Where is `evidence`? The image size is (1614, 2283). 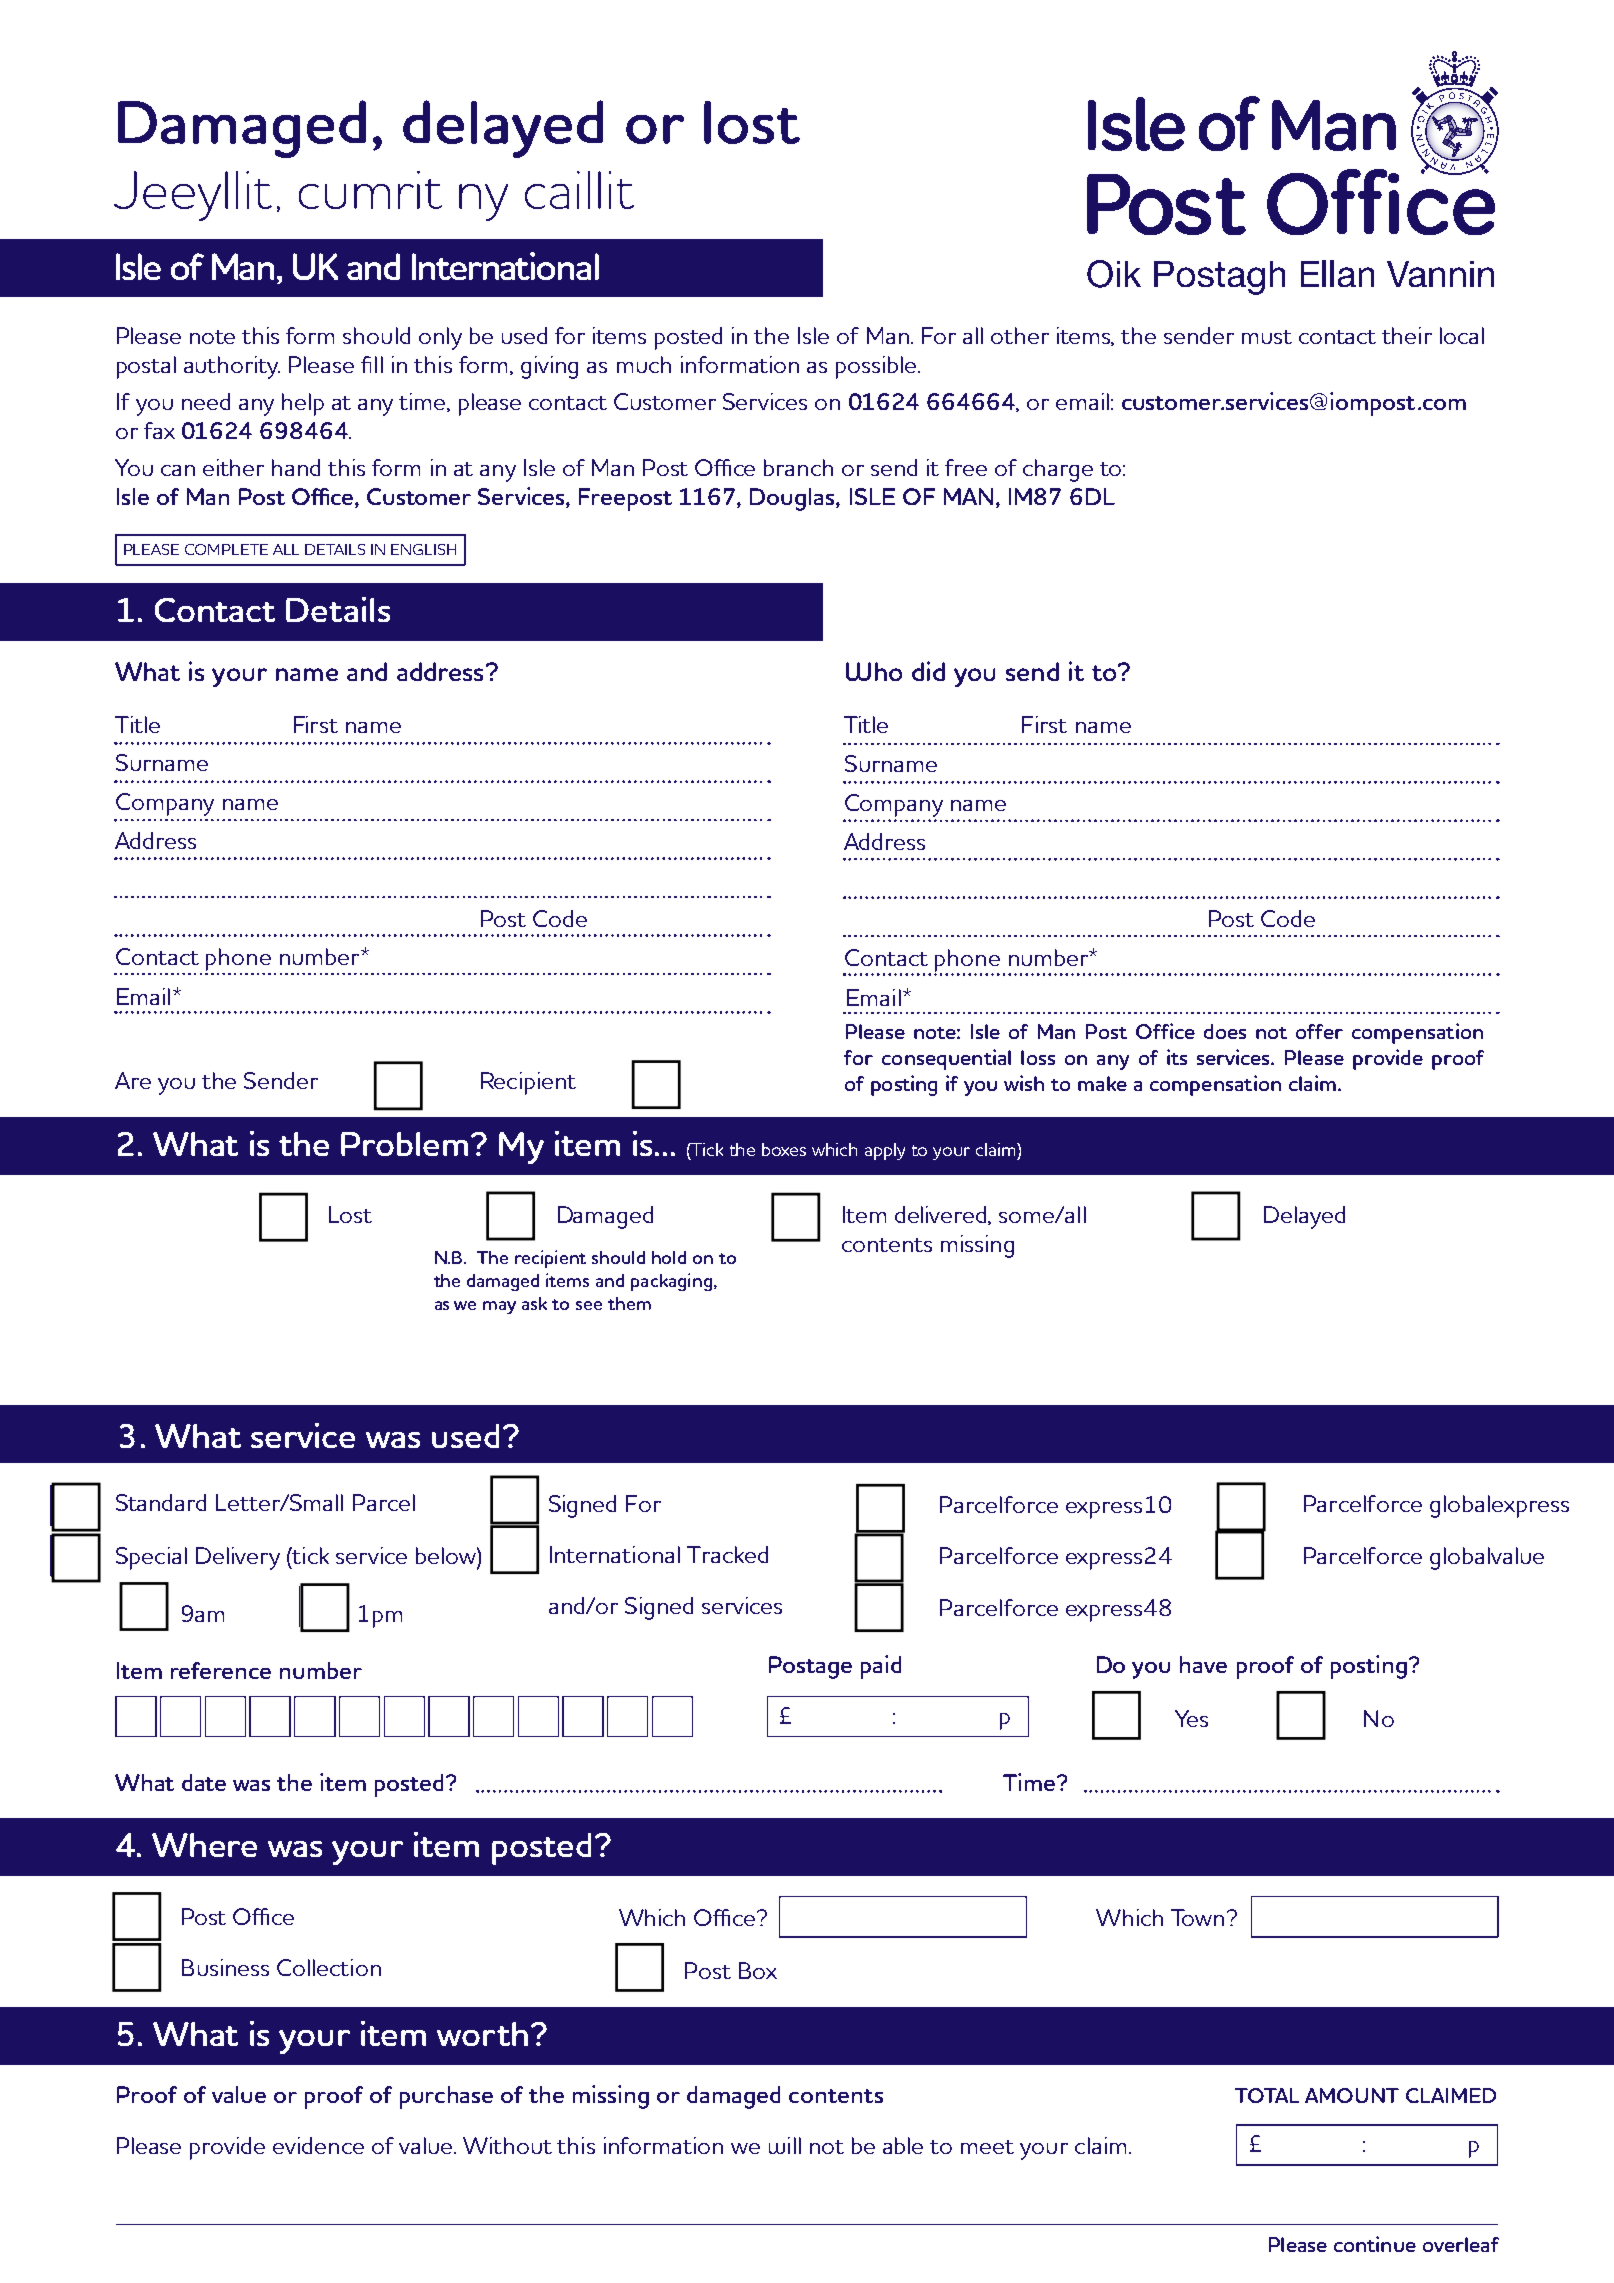 evidence is located at coordinates (318, 2145).
